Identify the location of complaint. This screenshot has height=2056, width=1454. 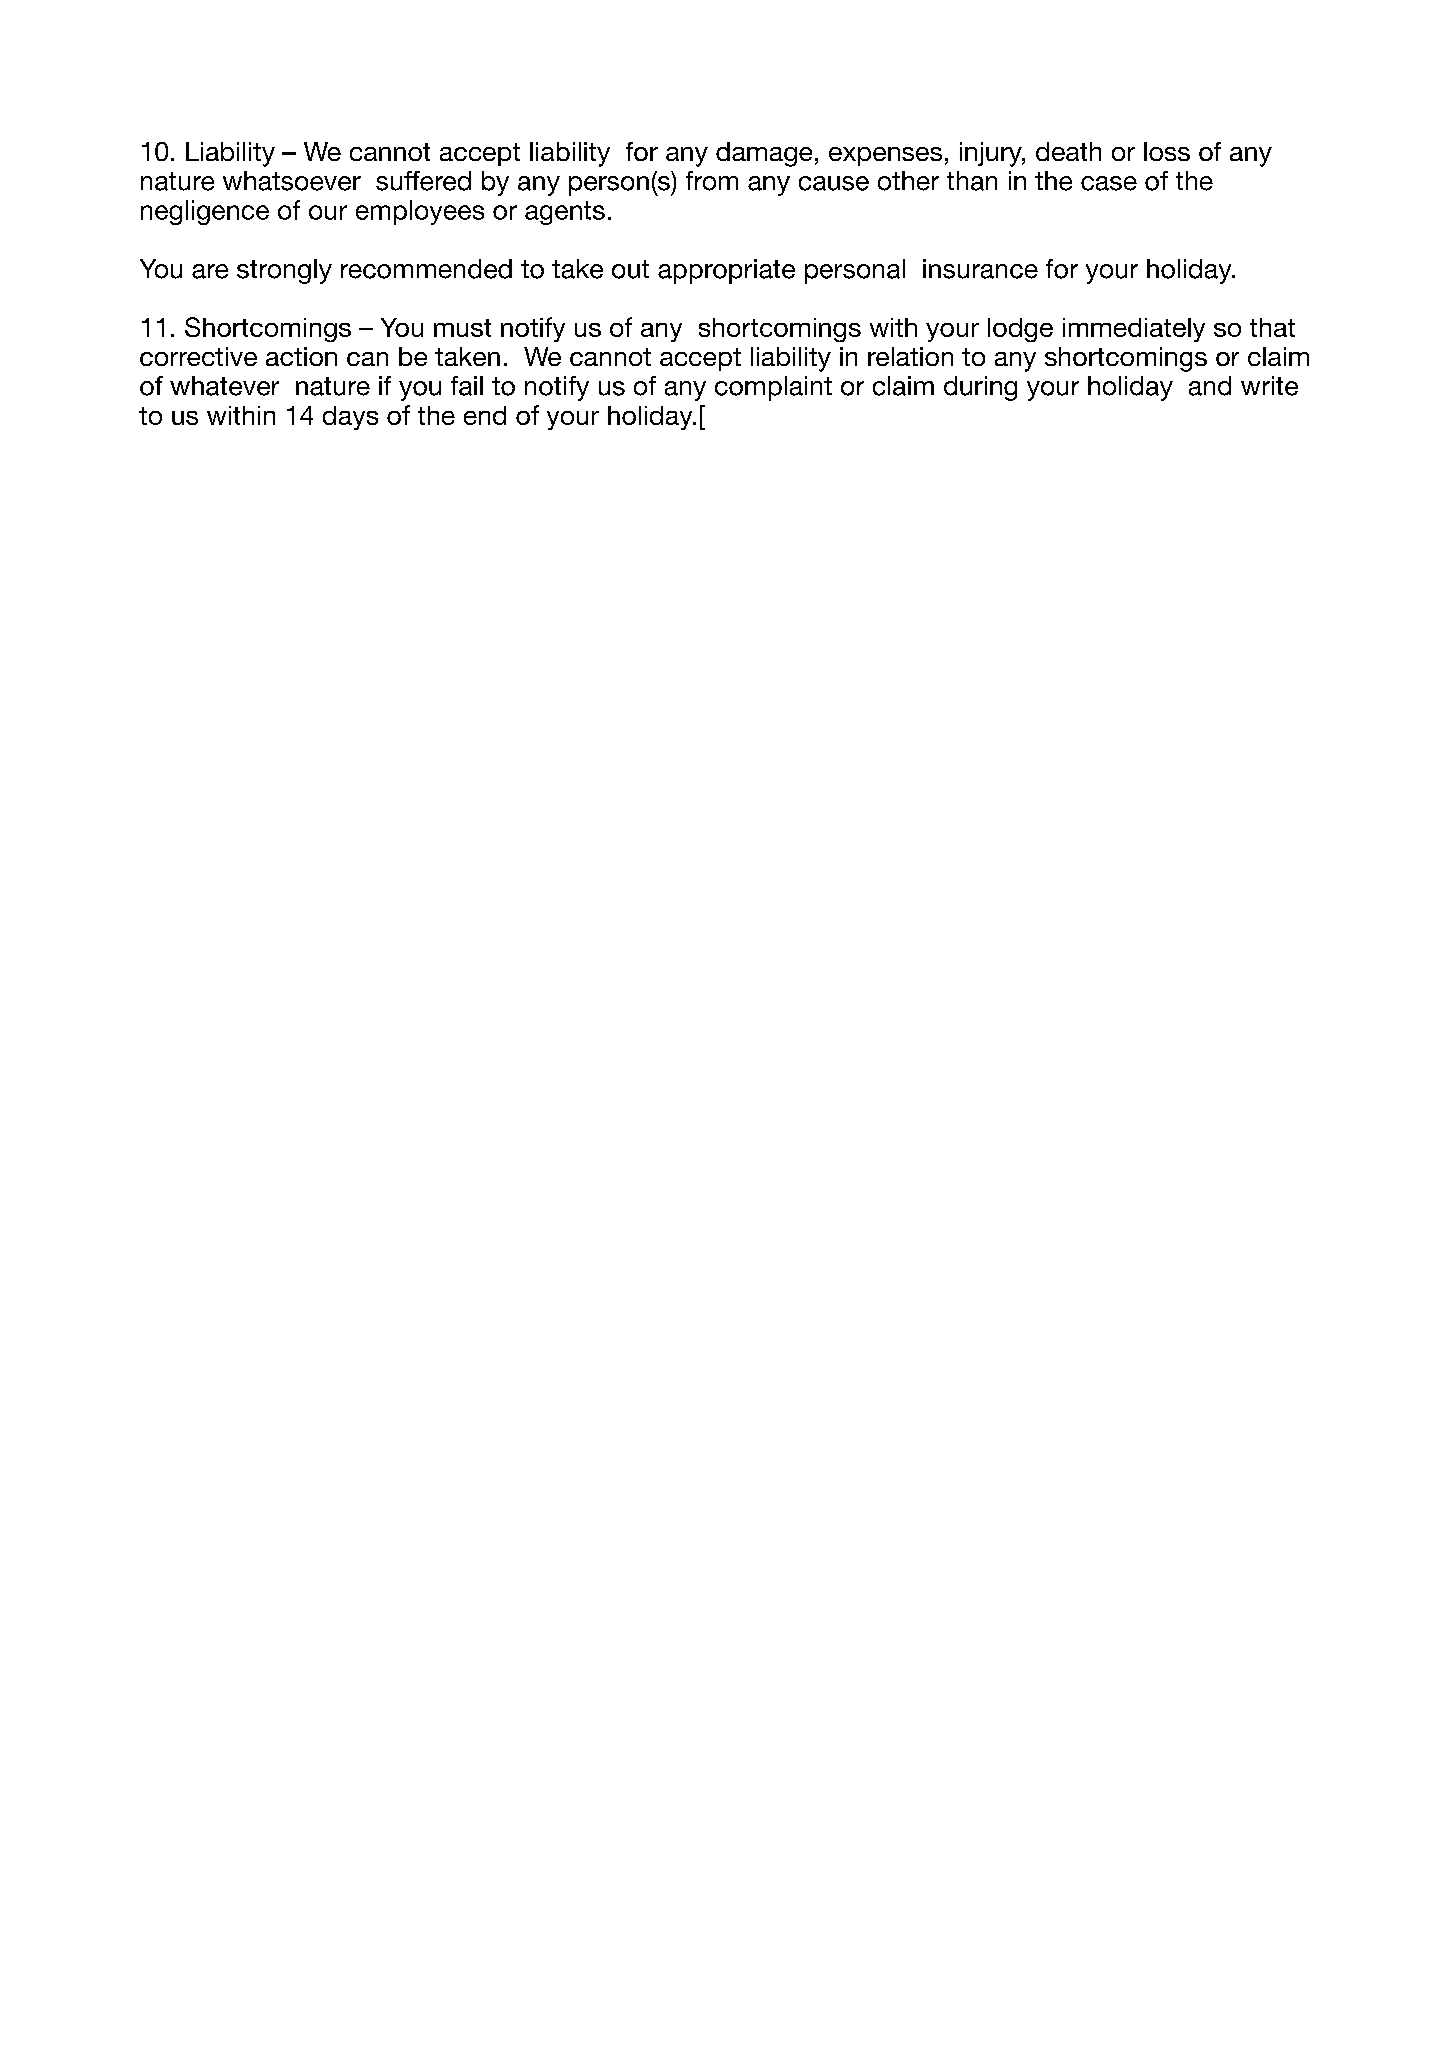
(773, 388).
